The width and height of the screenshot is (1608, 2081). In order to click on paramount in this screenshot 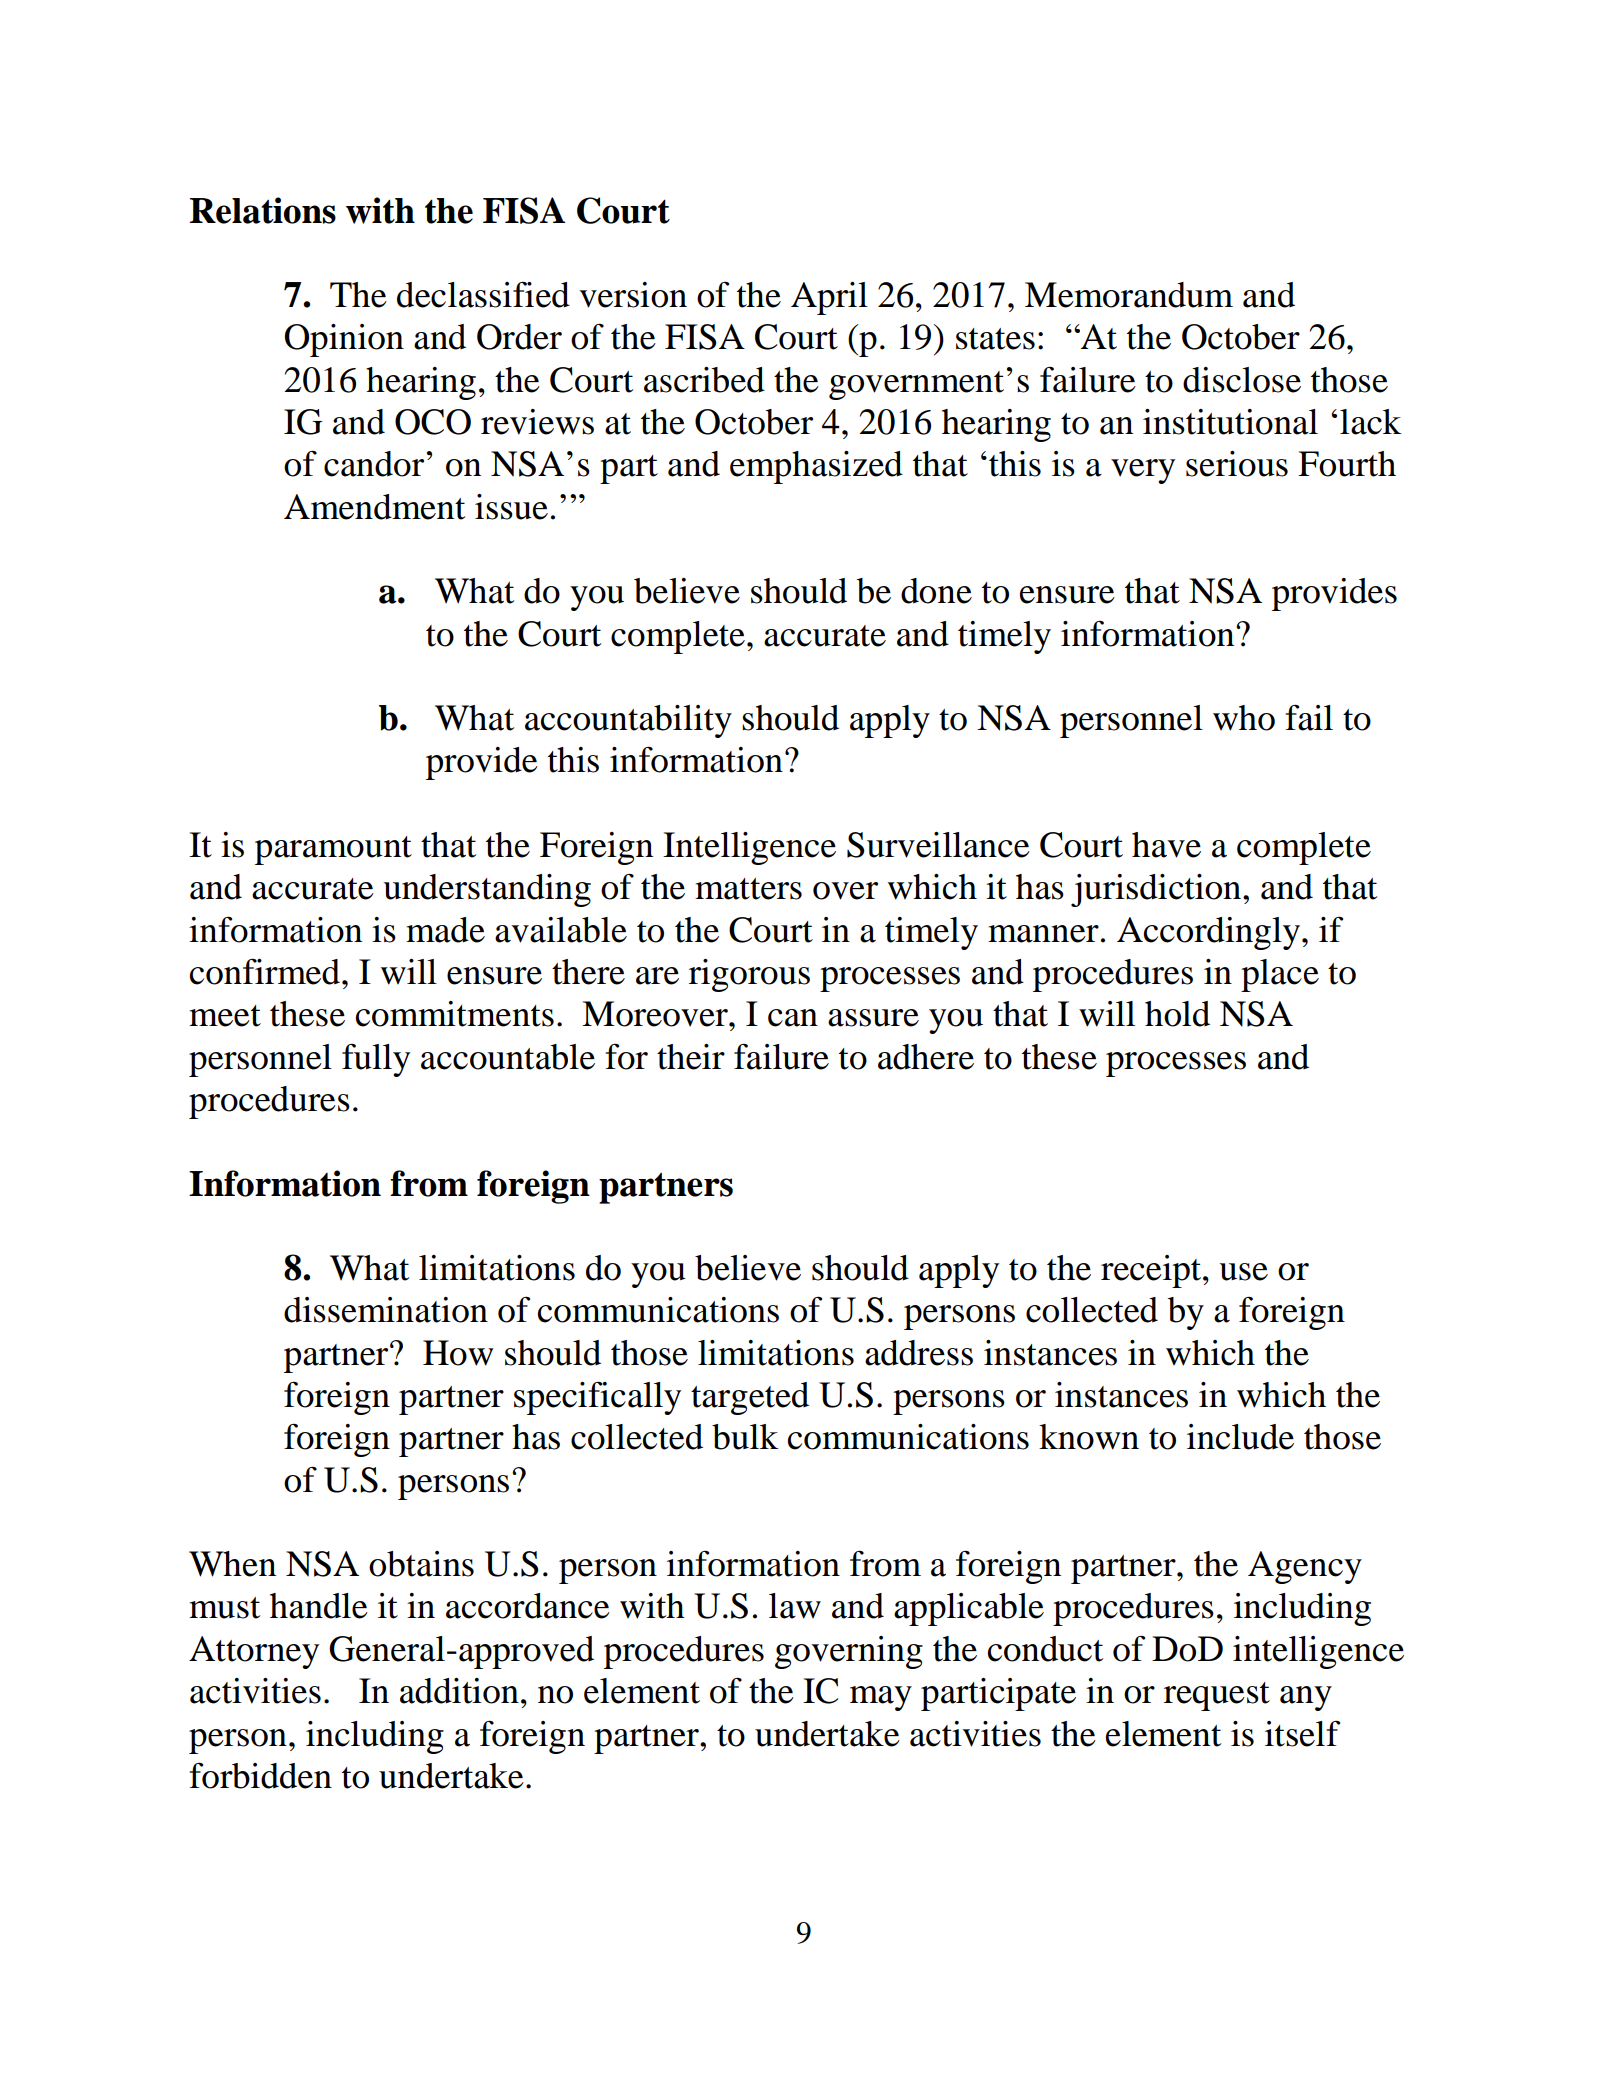, I will do `click(333, 850)`.
